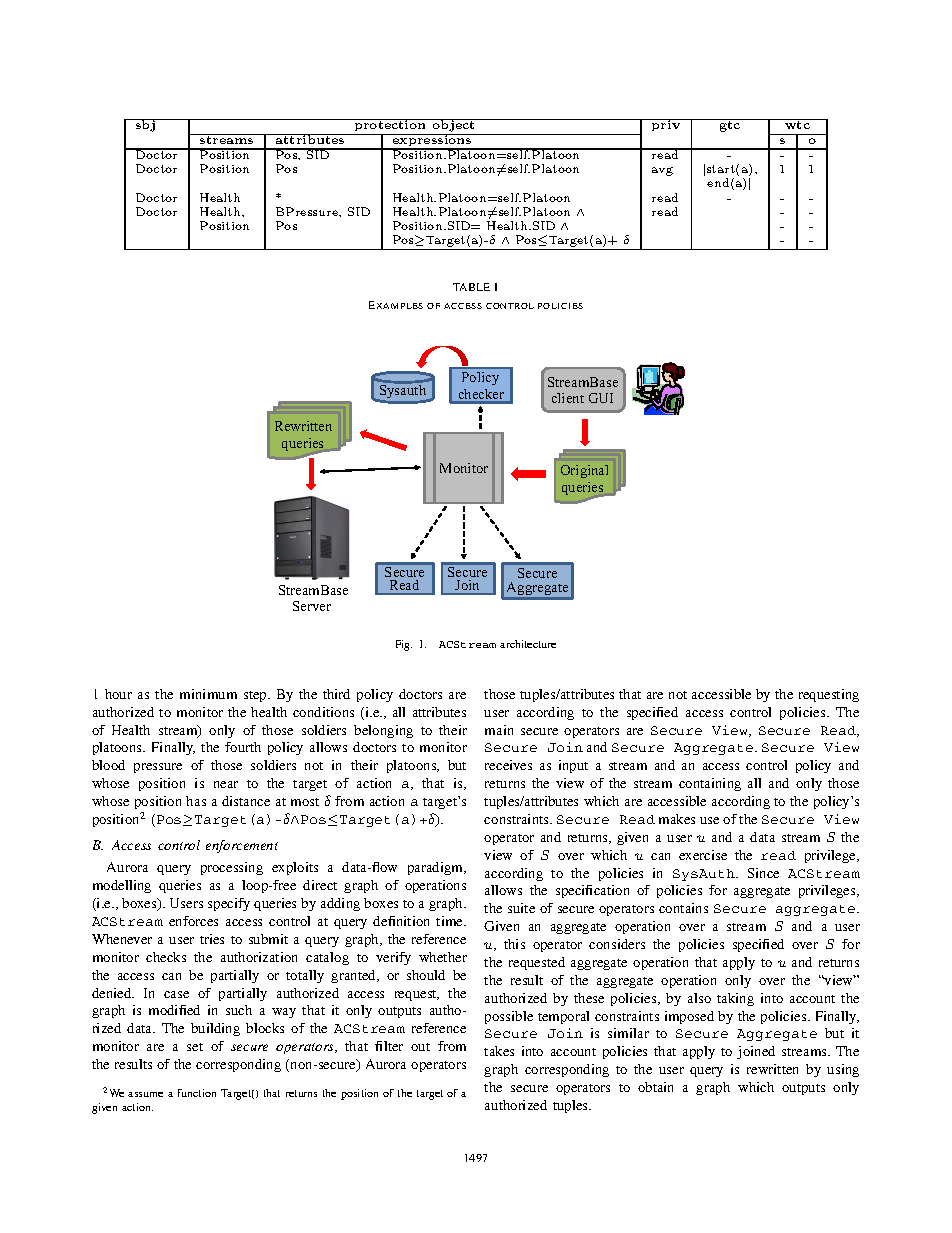 The width and height of the document is (952, 1233). Describe the element at coordinates (195, 1047) in the document. I see `set` at that location.
